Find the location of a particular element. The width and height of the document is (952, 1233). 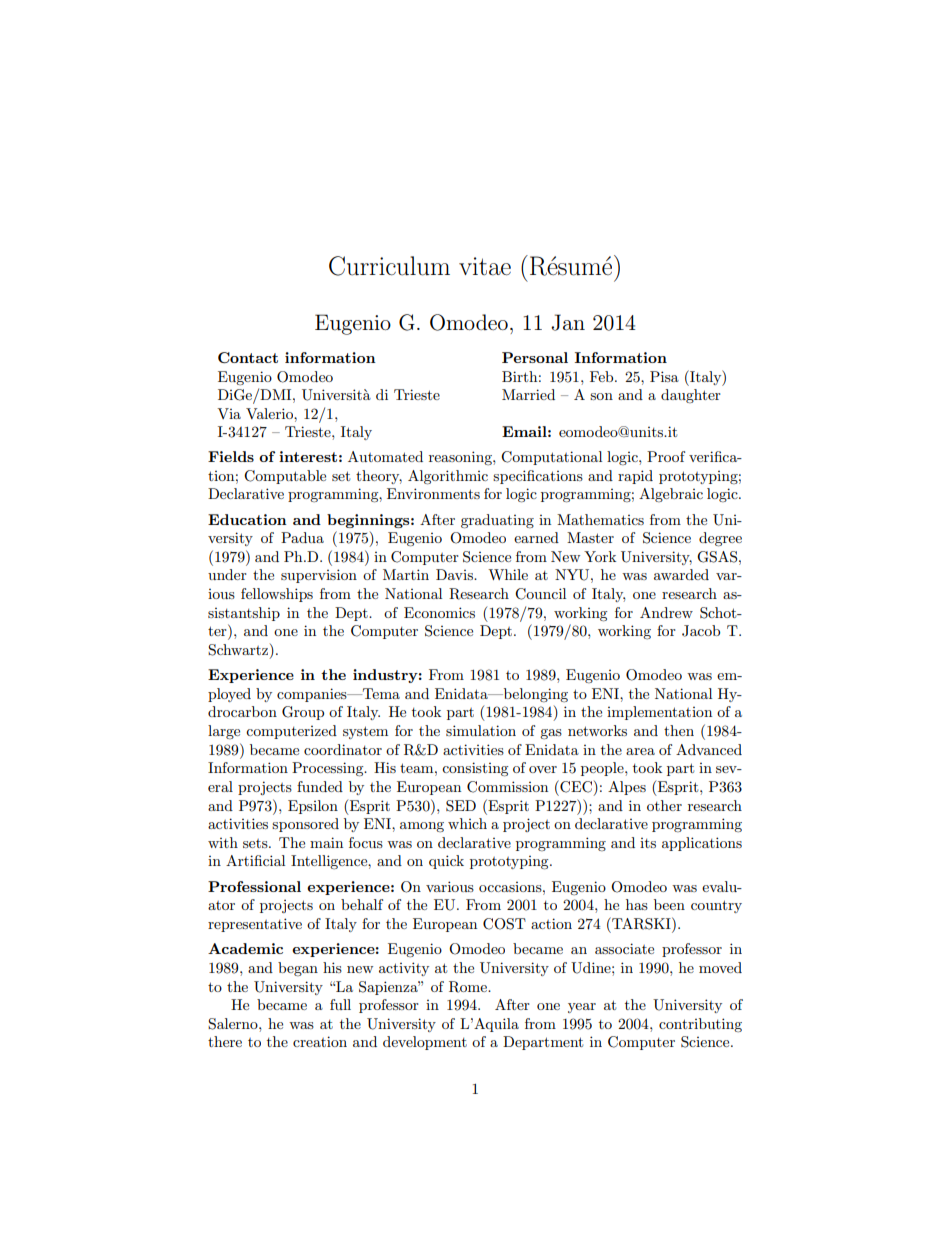

graduating is located at coordinates (497, 521).
